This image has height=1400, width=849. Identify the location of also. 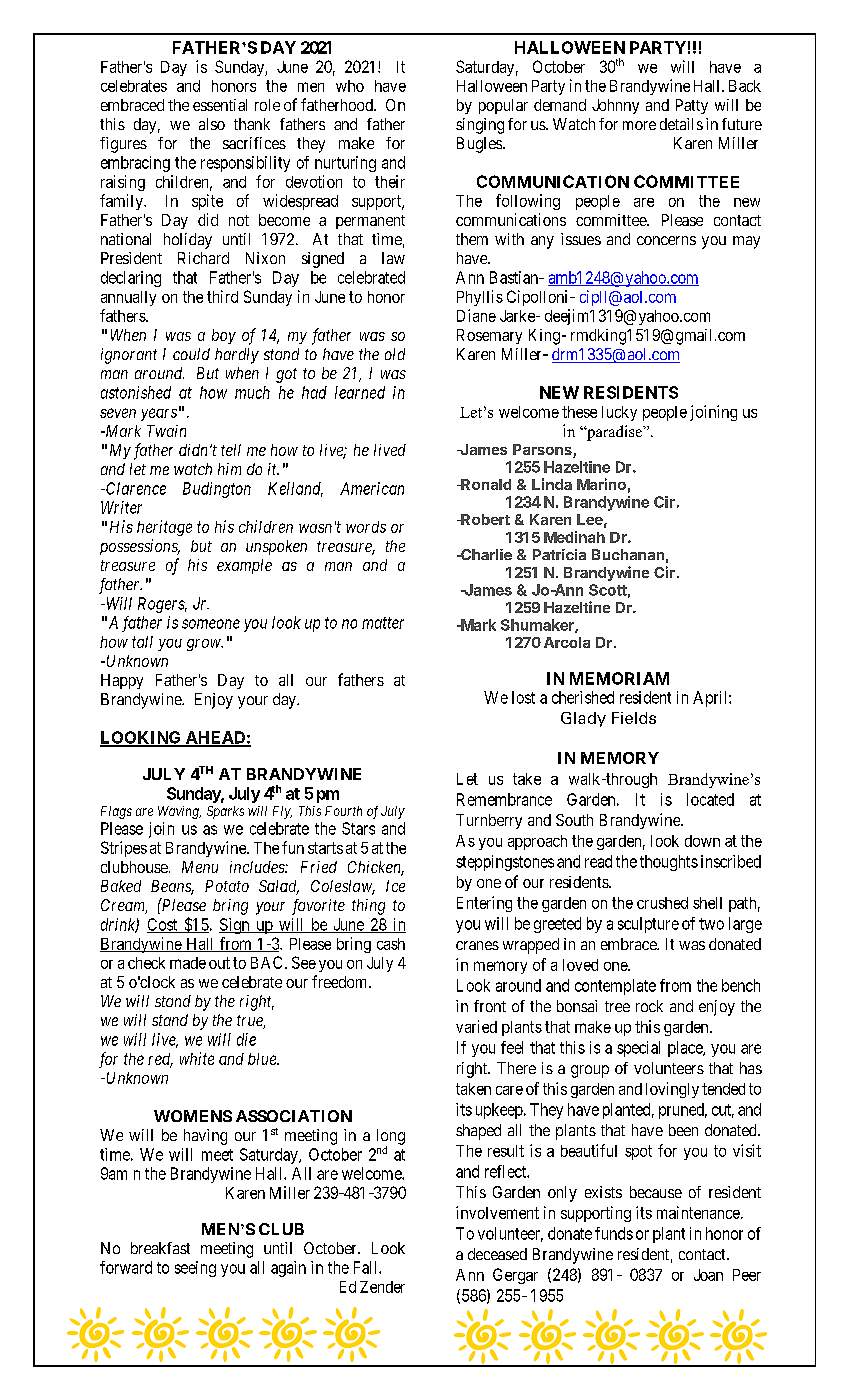
(212, 124).
